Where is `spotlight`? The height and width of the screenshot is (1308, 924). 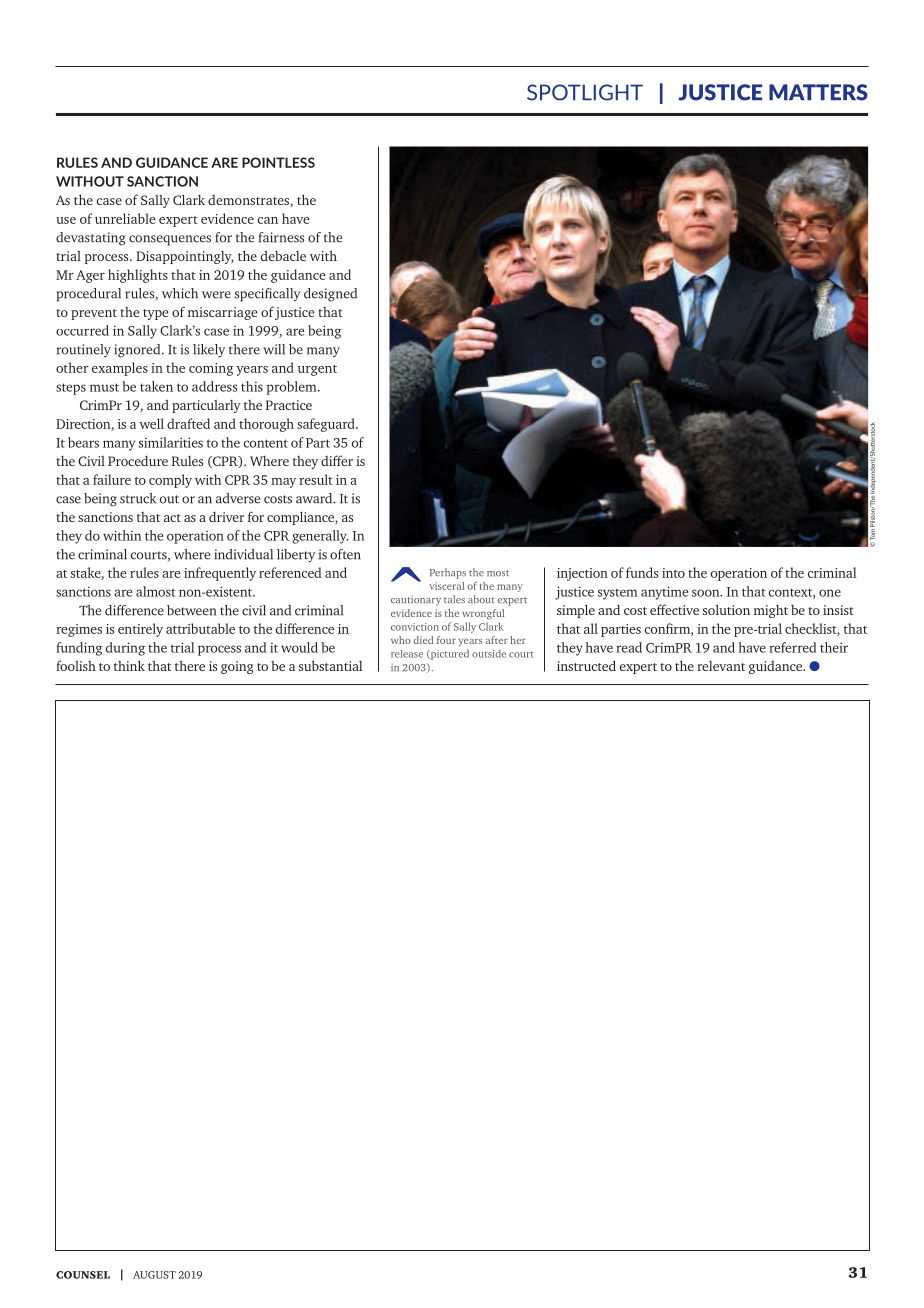 spotlight is located at coordinates (585, 92).
